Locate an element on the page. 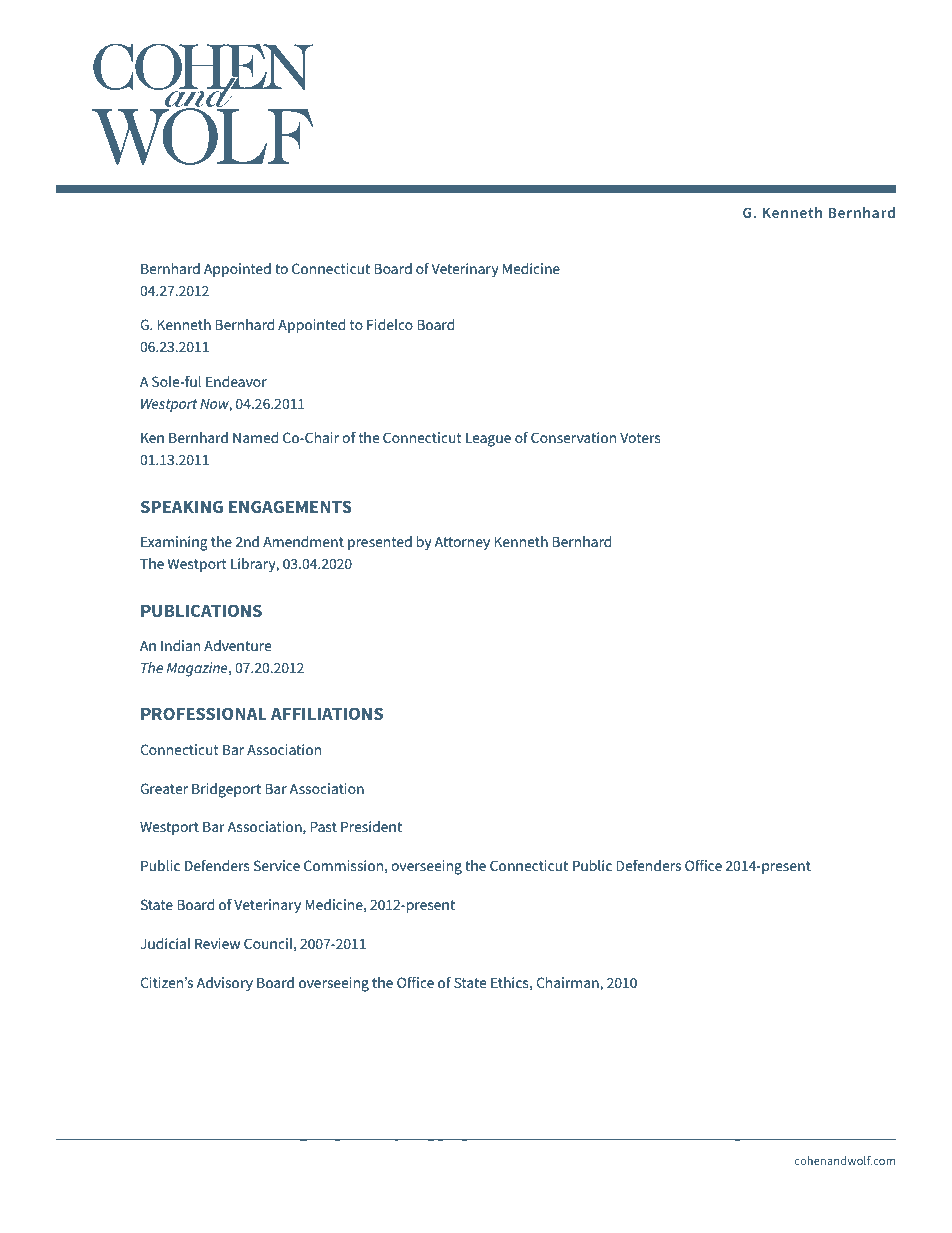 The height and width of the page is (1233, 952). Endeavor is located at coordinates (236, 381).
